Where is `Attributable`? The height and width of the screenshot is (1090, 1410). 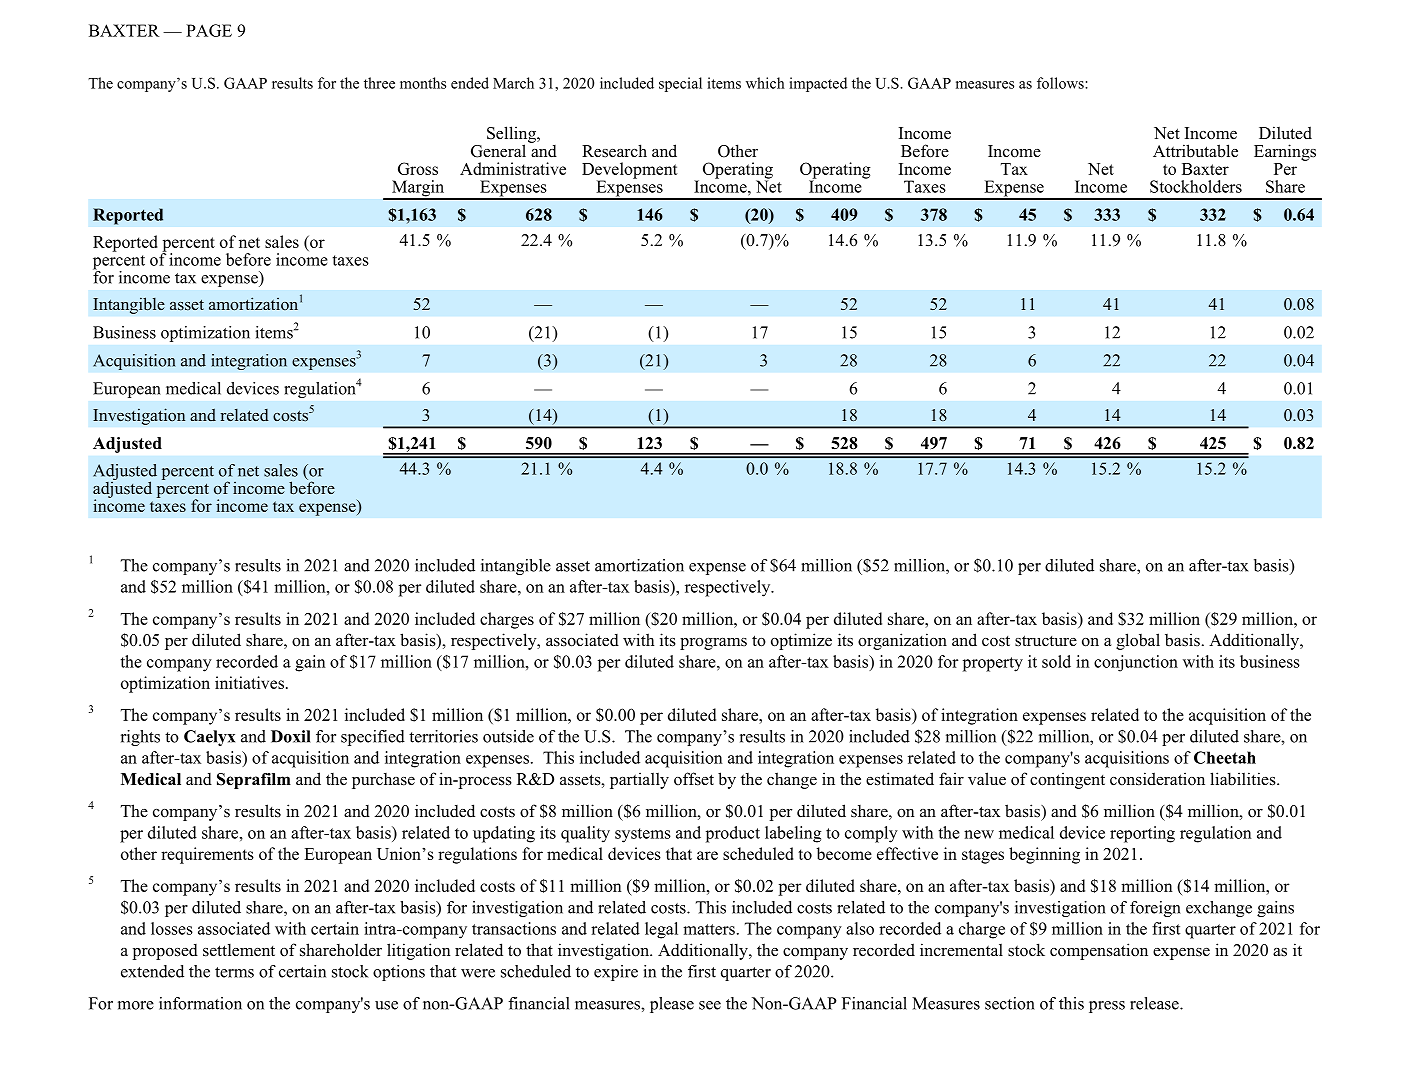 Attributable is located at coordinates (1195, 151).
